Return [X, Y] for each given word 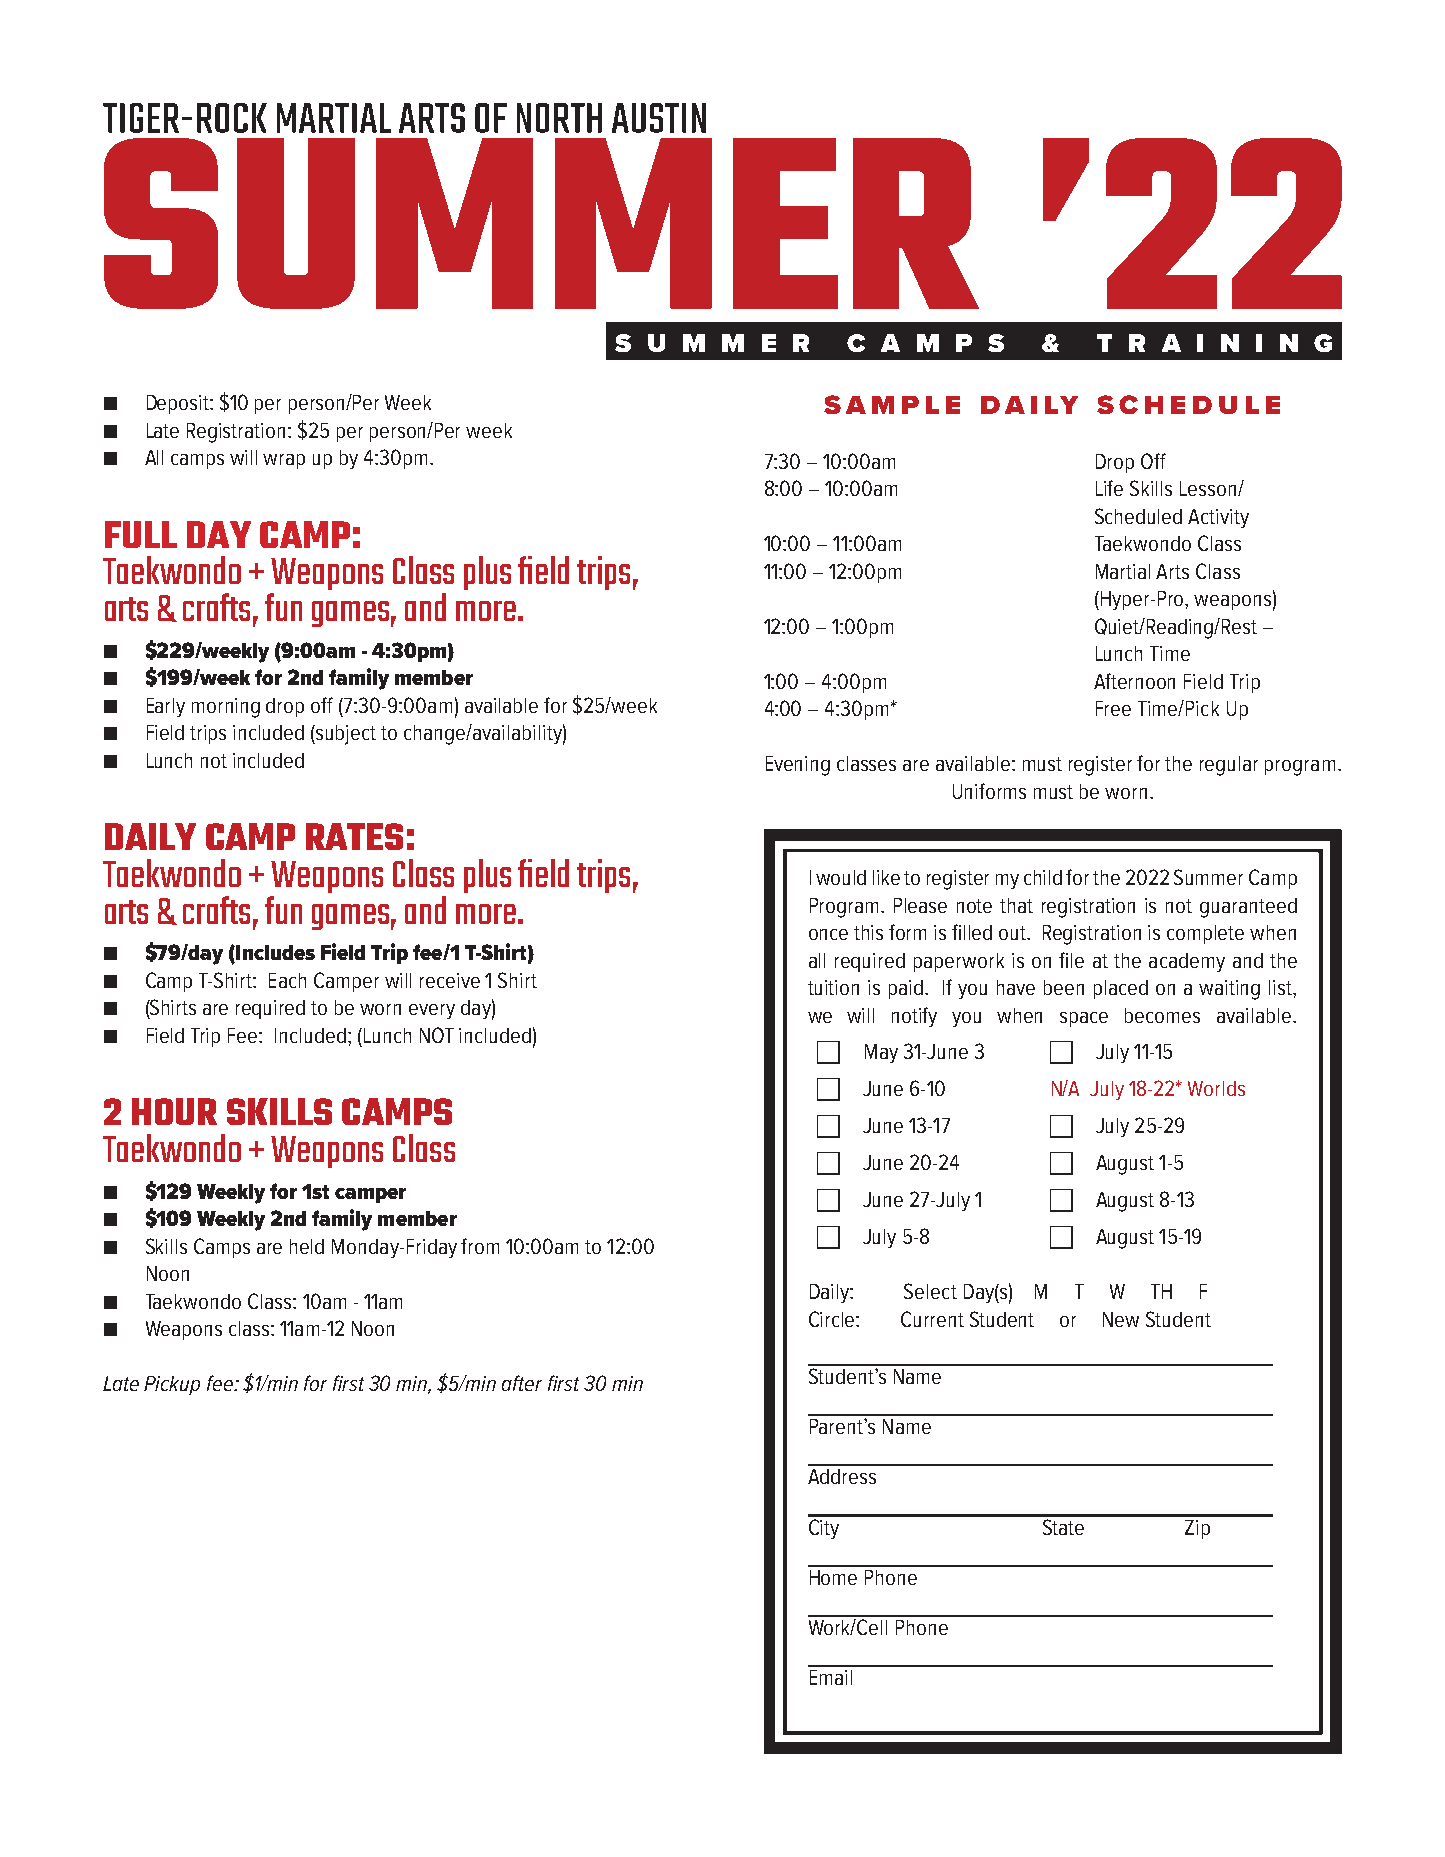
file [1071, 960]
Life [1109, 488]
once [828, 934]
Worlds [1216, 1088]
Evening [798, 766]
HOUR [174, 1111]
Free [1113, 708]
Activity [1218, 518]
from [480, 1246]
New [1121, 1319]
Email [831, 1677]
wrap [284, 461]
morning [226, 708]
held [307, 1246]
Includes [274, 954]
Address [842, 1476]
